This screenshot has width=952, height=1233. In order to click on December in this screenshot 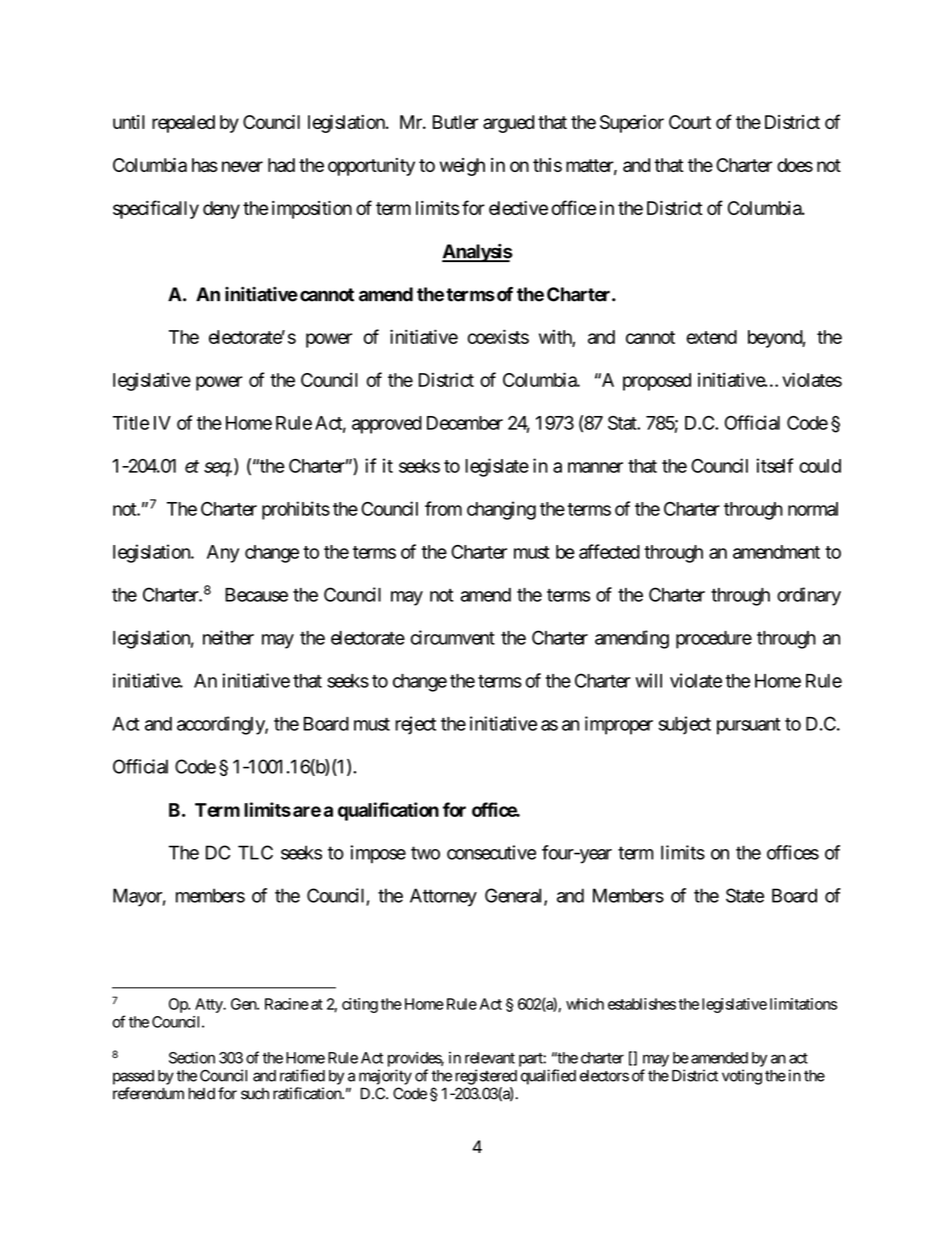, I will do `click(465, 423)`.
